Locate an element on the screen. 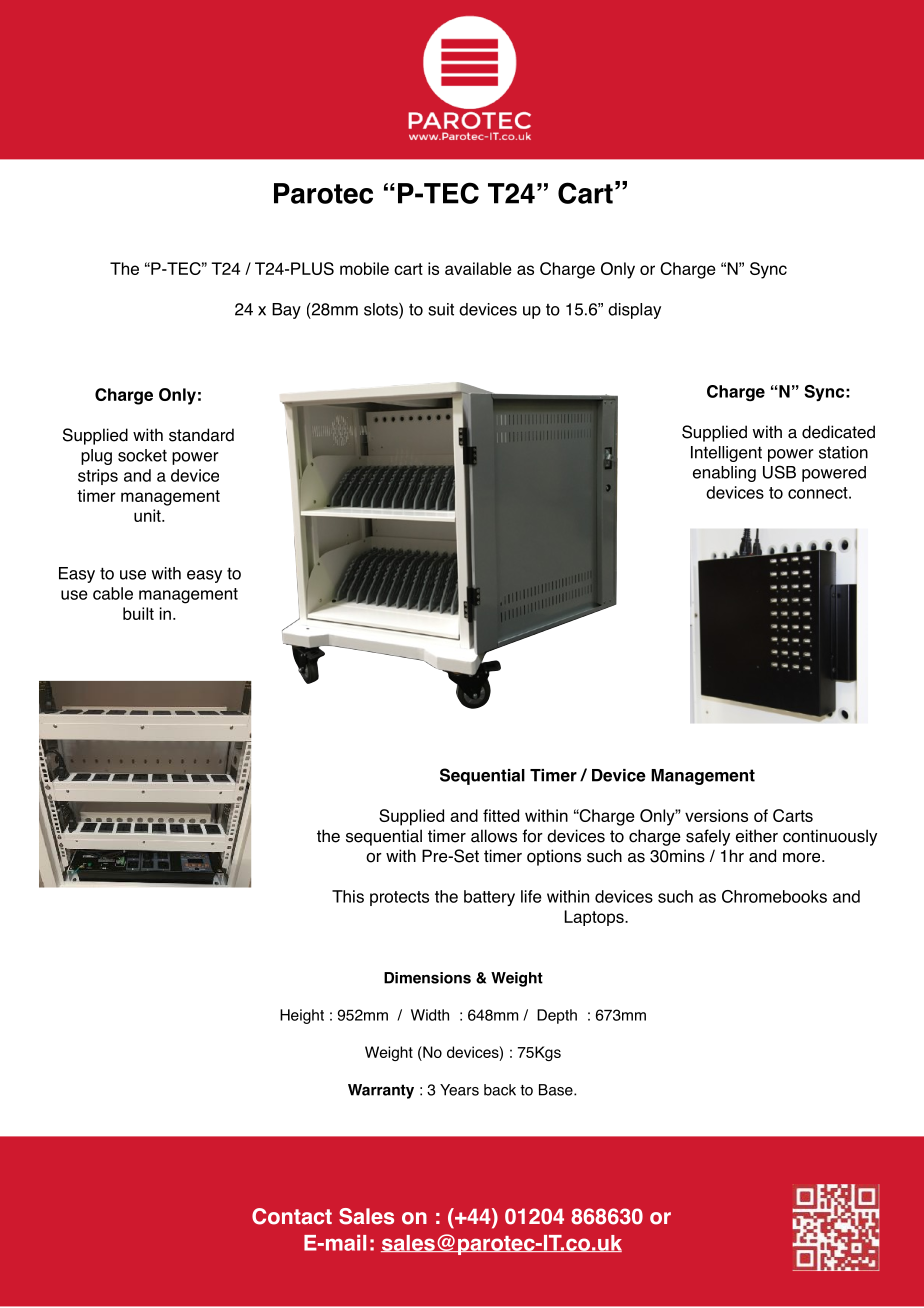  Chromebooks is located at coordinates (774, 896).
